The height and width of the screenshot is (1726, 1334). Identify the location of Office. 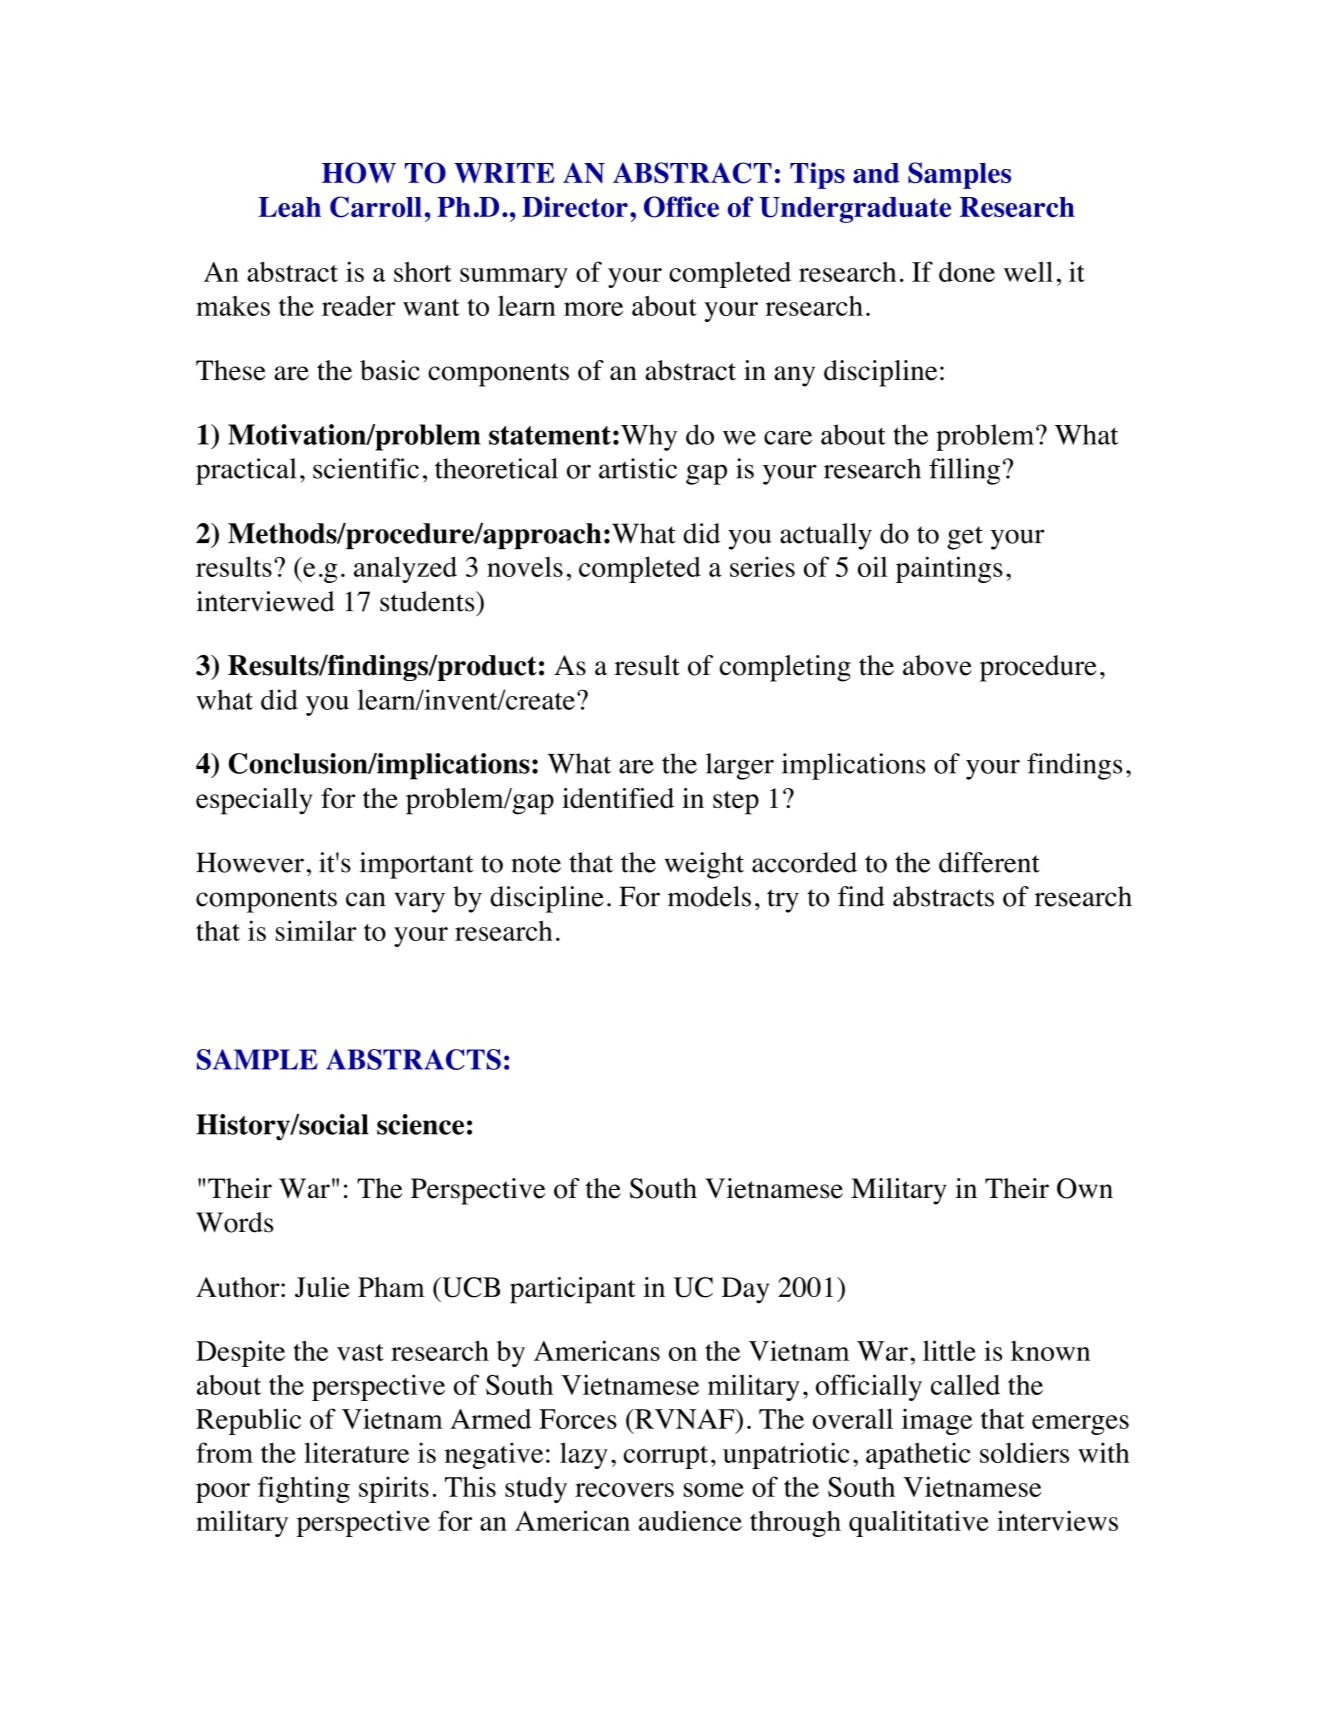
(681, 207).
